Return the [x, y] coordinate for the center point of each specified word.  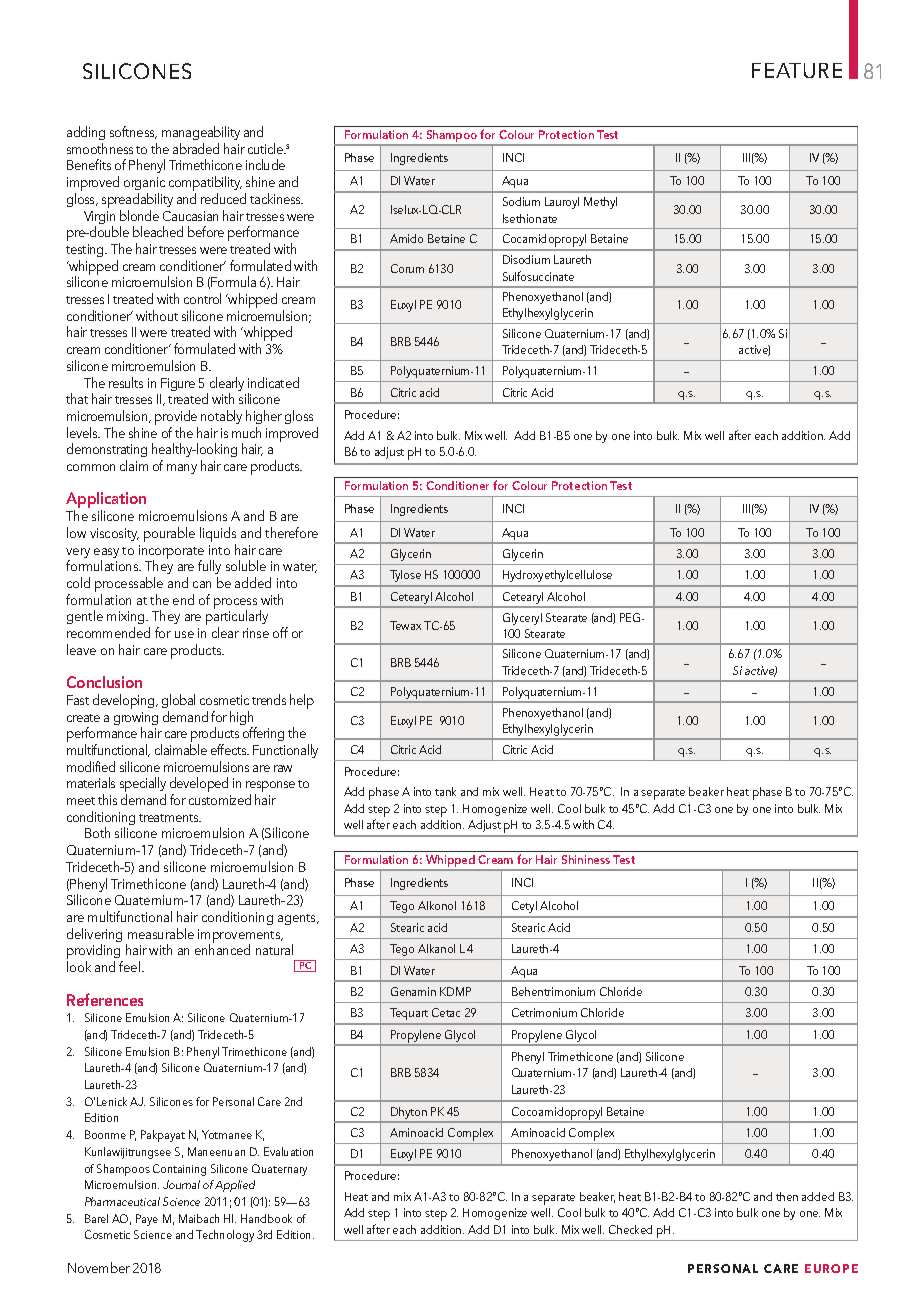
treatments [170, 818]
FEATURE [797, 70]
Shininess [586, 859]
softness [133, 132]
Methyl [600, 203]
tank [445, 791]
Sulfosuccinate [538, 276]
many [182, 469]
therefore [291, 532]
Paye [147, 1220]
